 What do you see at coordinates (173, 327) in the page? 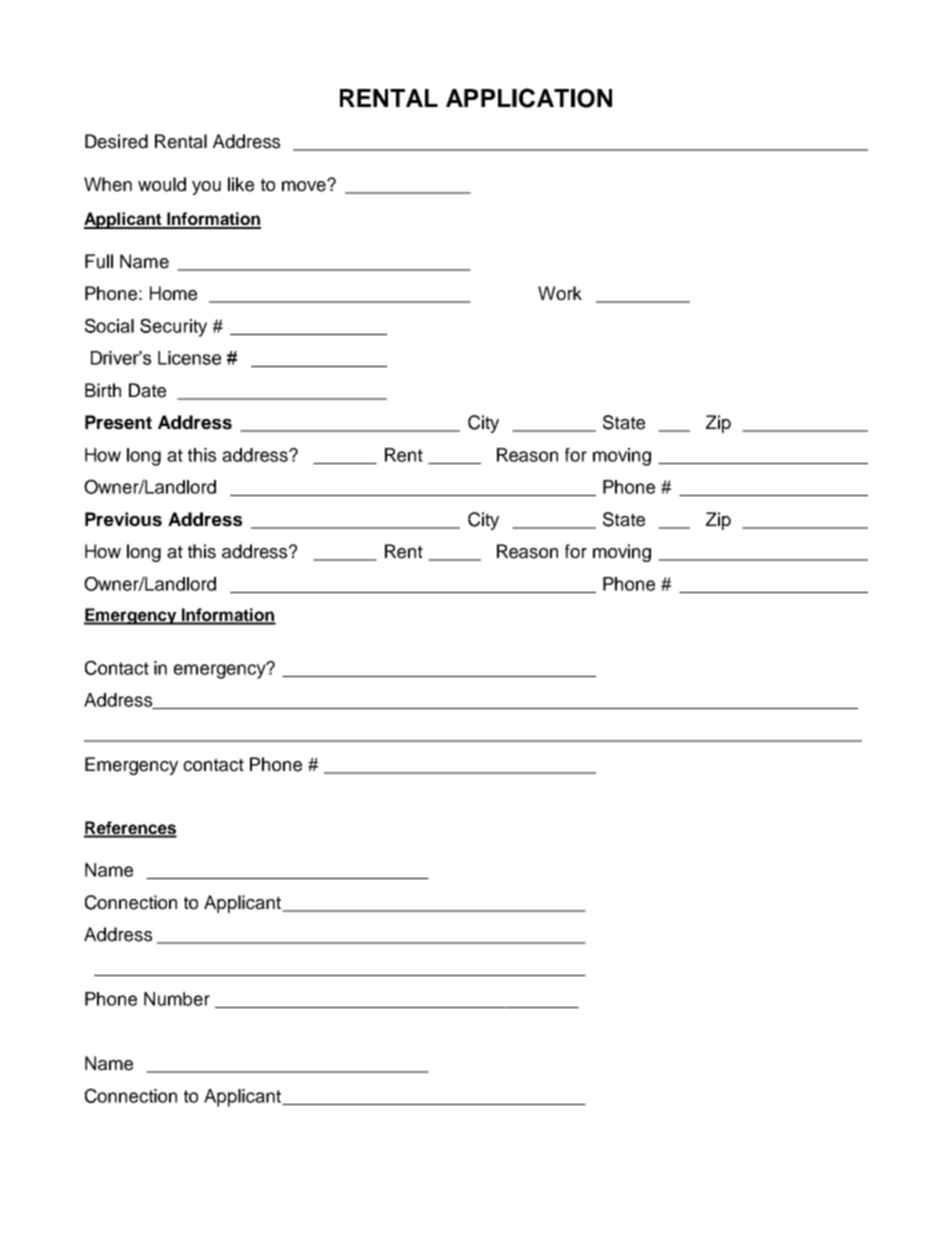
I see `Security` at bounding box center [173, 327].
